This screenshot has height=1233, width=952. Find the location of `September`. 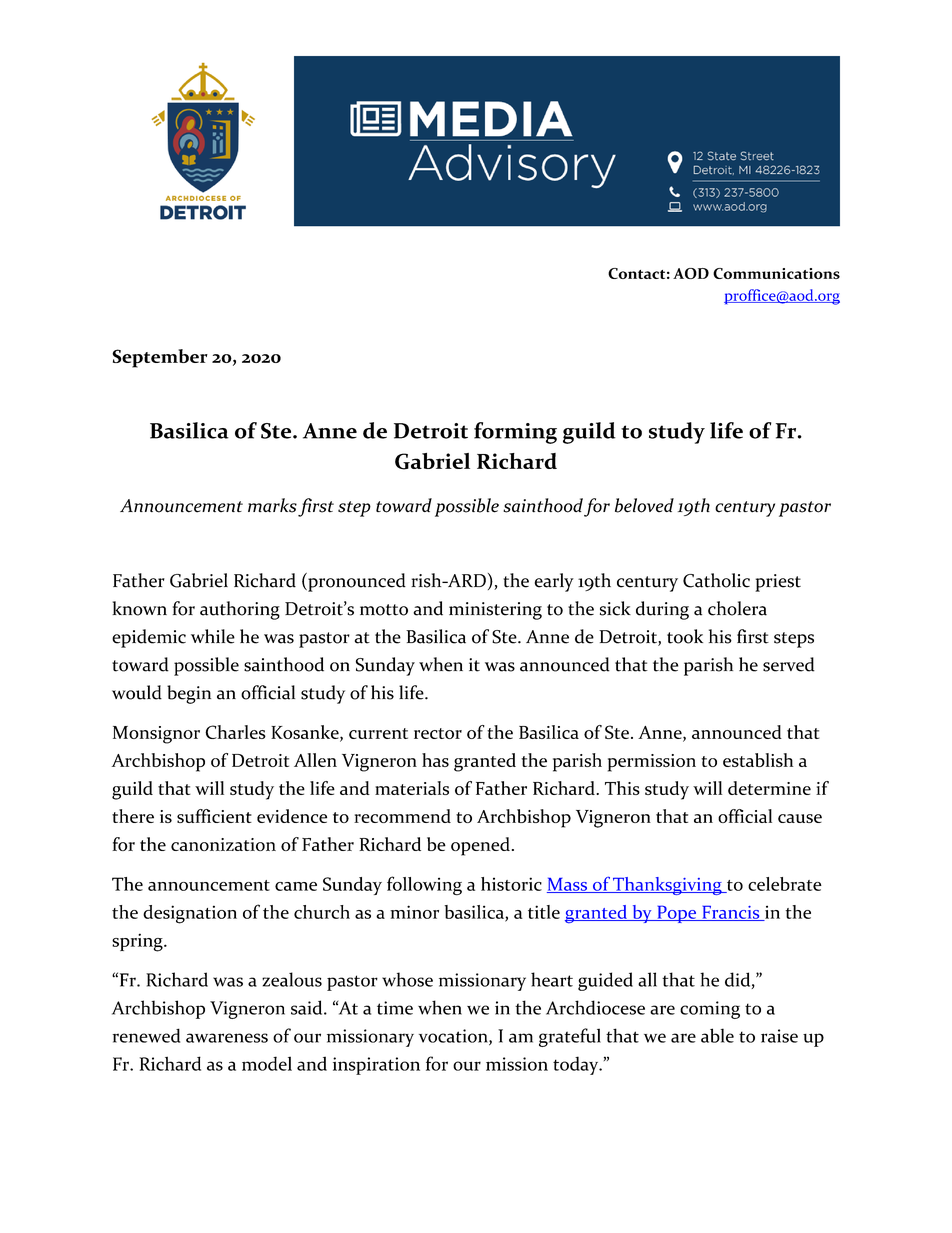

September is located at coordinates (160, 358).
